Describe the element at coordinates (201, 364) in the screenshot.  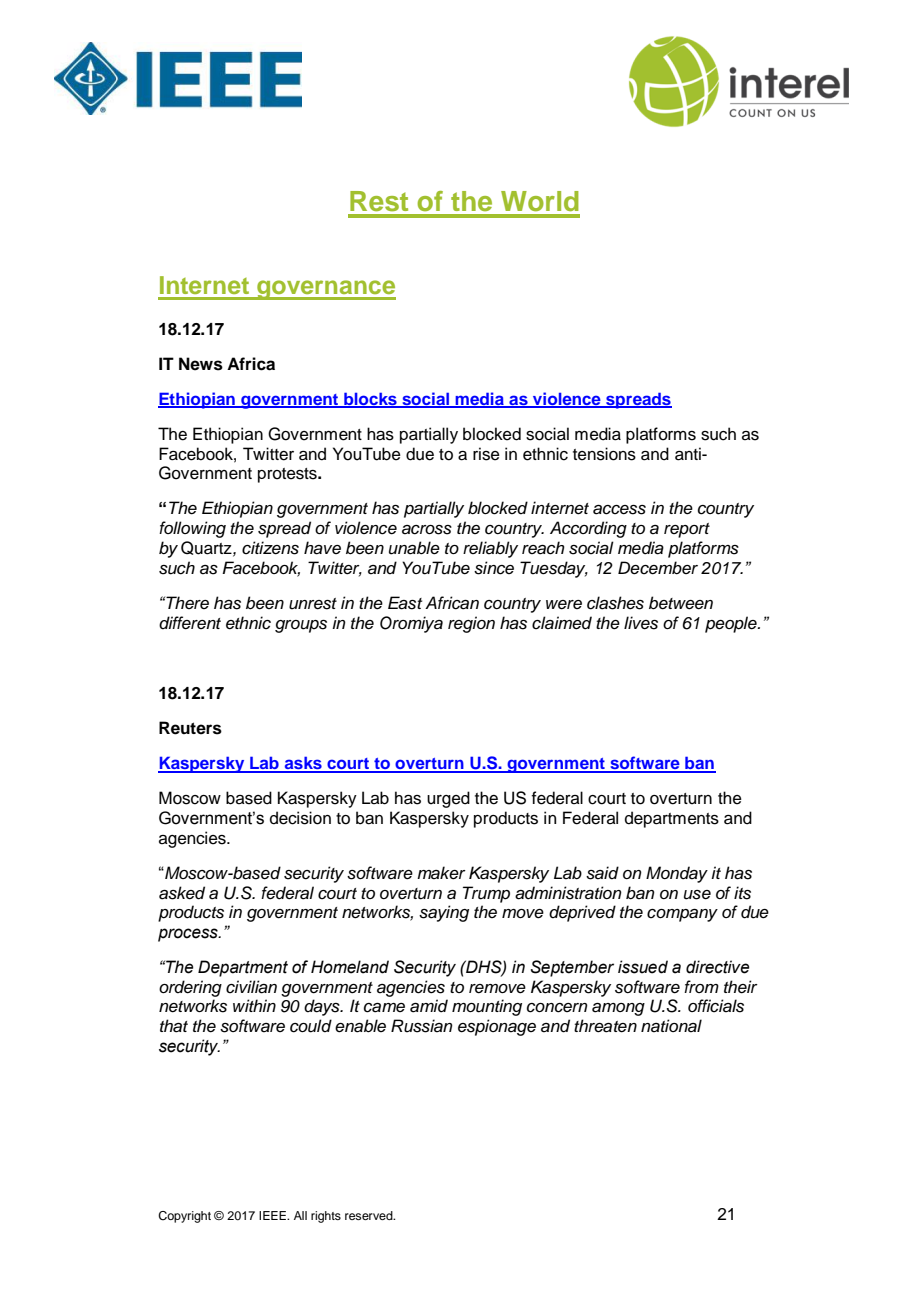
I see `News` at that location.
